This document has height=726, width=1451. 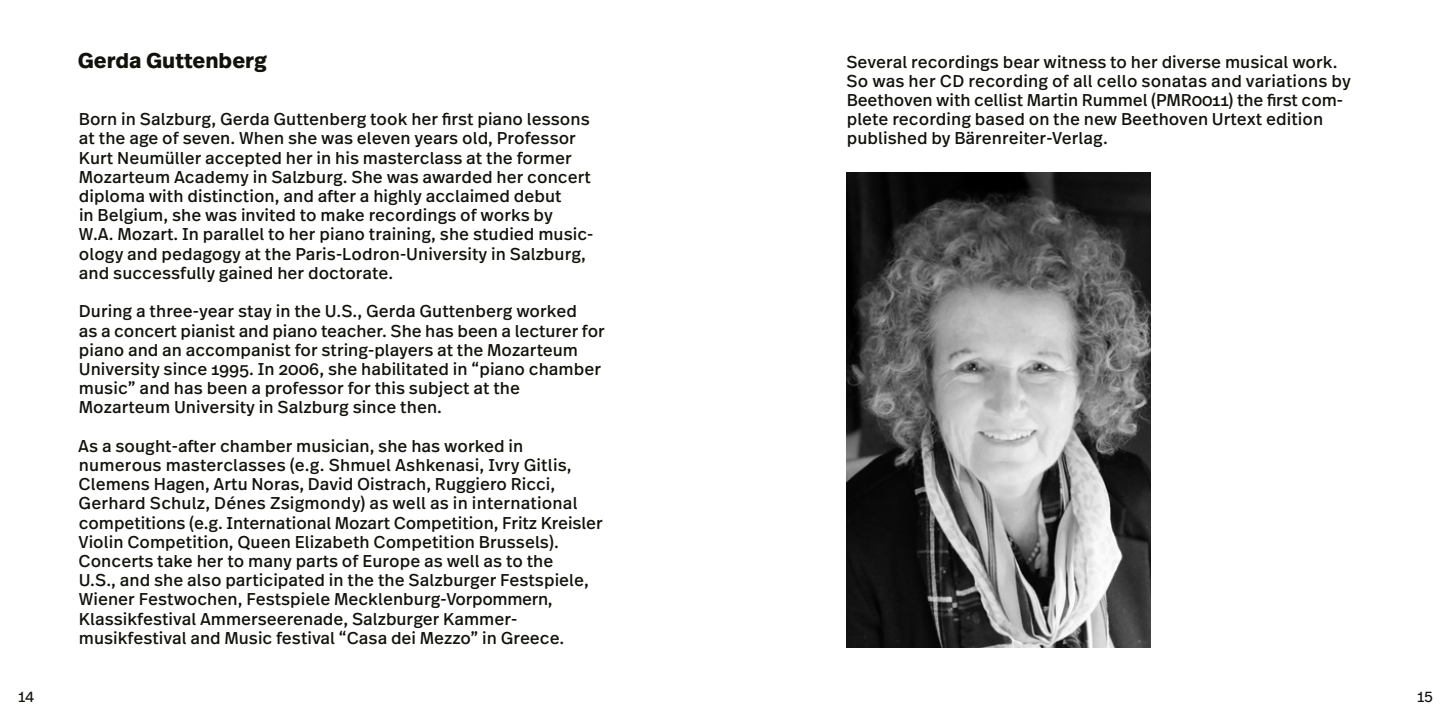 What do you see at coordinates (547, 331) in the document?
I see `lecturer` at bounding box center [547, 331].
